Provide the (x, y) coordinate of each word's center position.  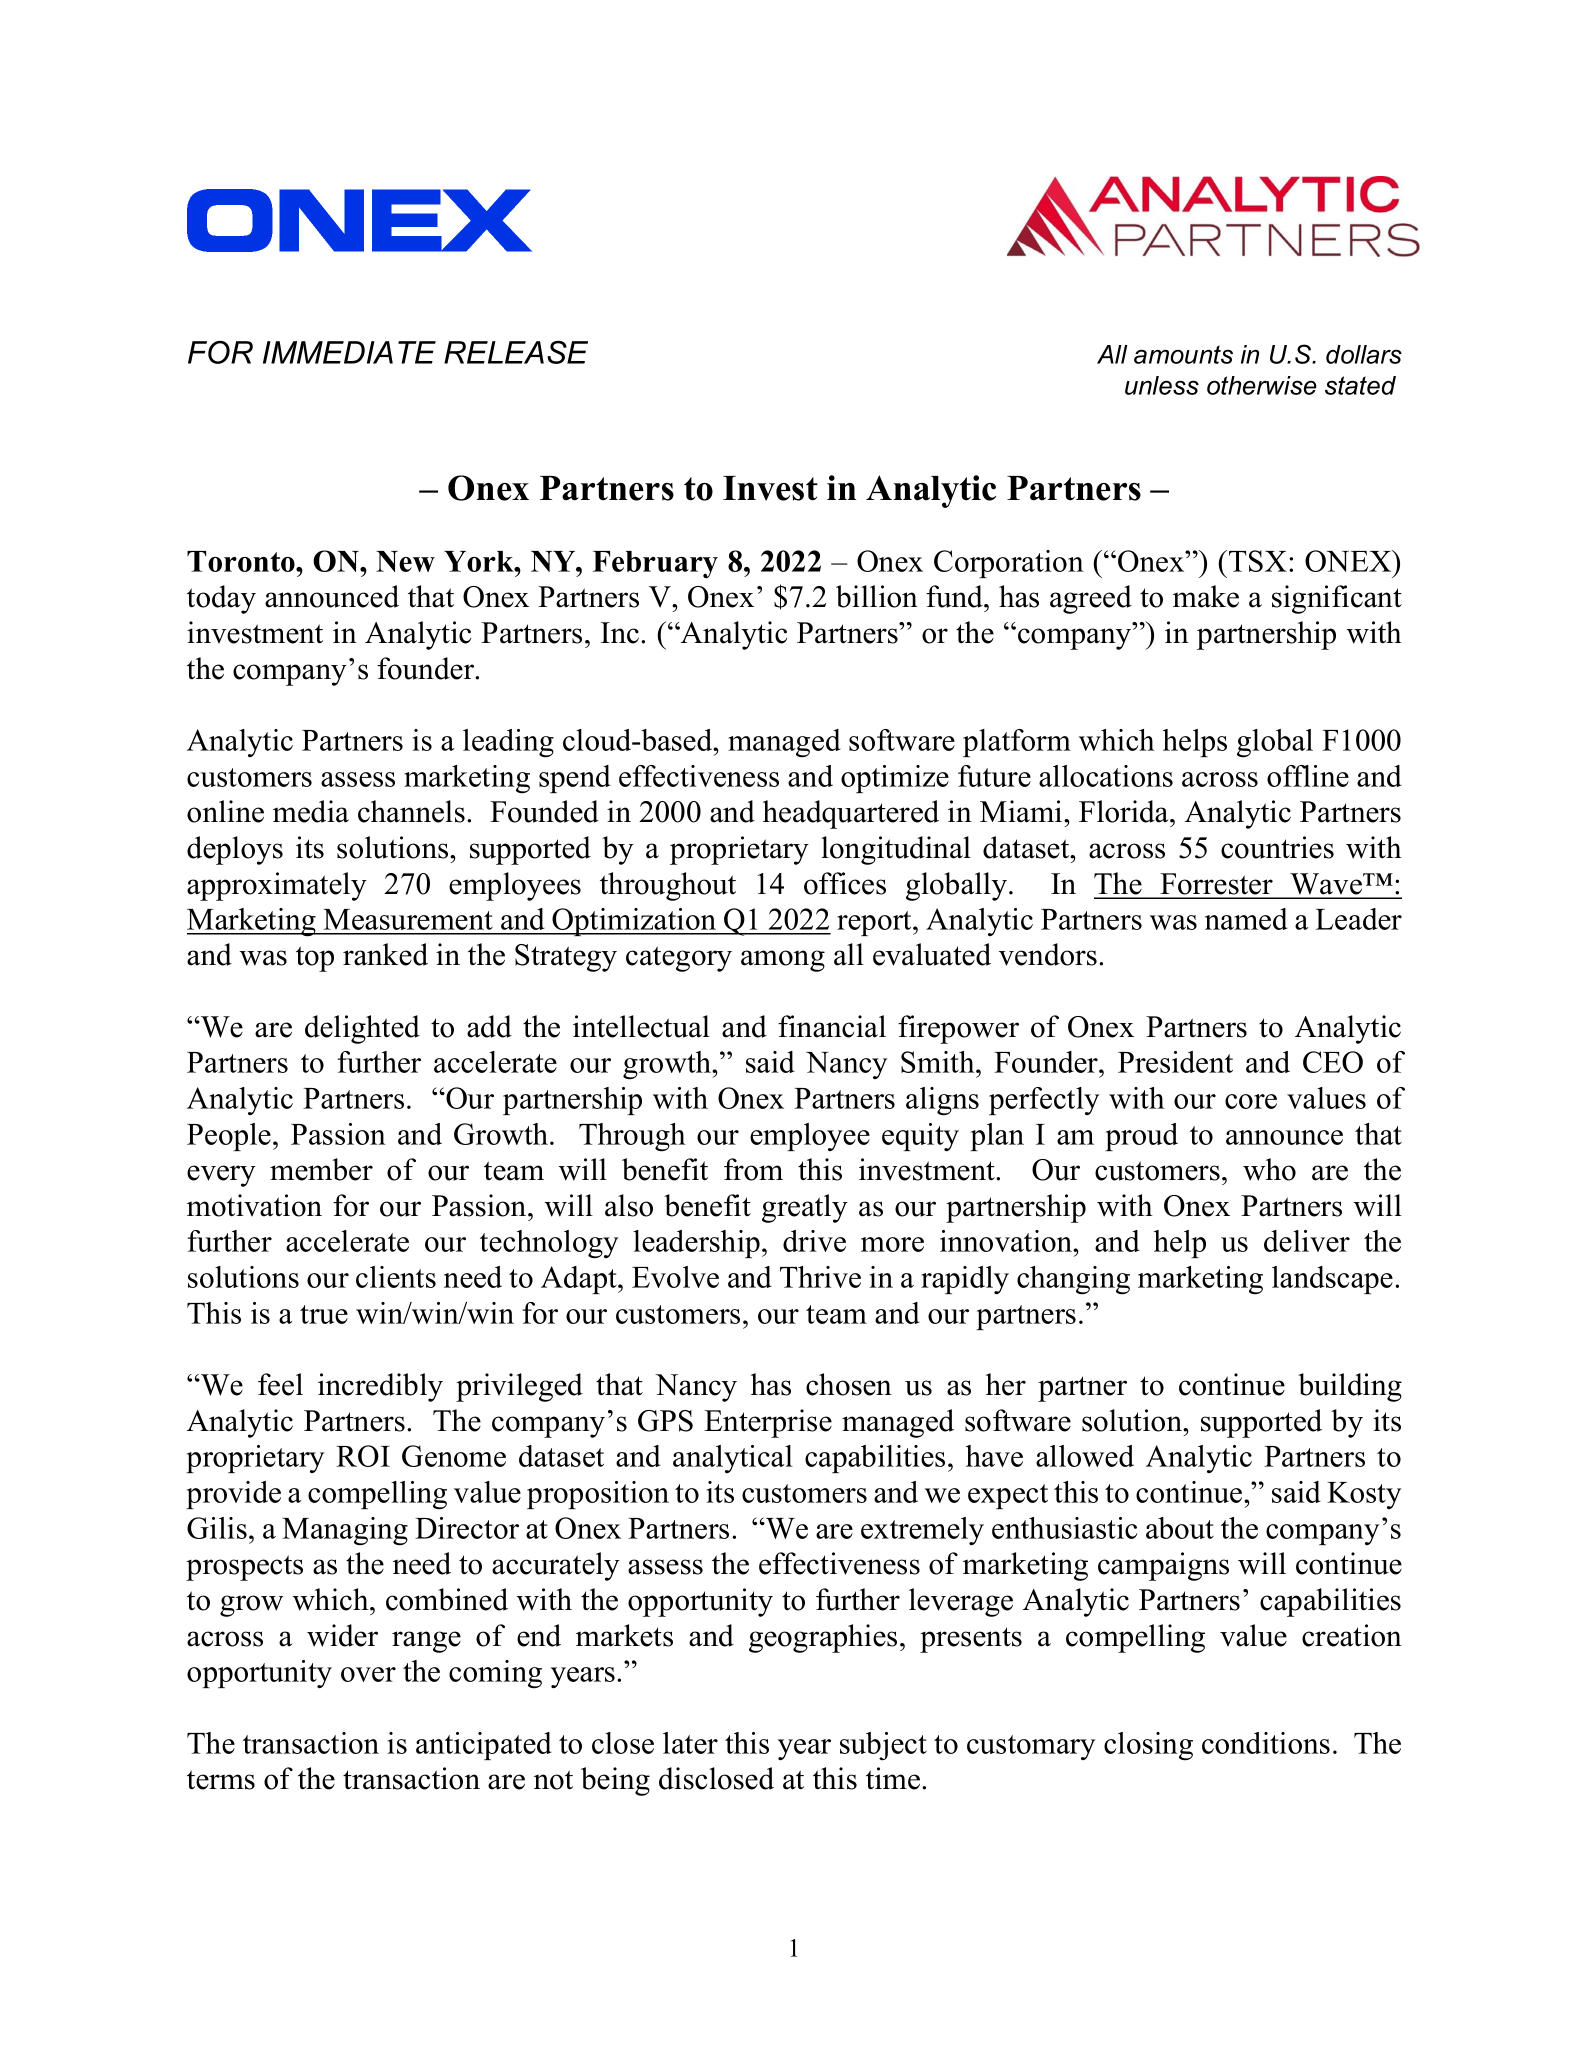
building (1350, 1387)
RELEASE (516, 352)
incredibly (380, 1387)
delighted (362, 1029)
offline (1308, 776)
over (368, 1674)
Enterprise (768, 1423)
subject (883, 1746)
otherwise (1262, 385)
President (1175, 1062)
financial (832, 1026)
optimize (895, 779)
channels (411, 811)
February (655, 564)
